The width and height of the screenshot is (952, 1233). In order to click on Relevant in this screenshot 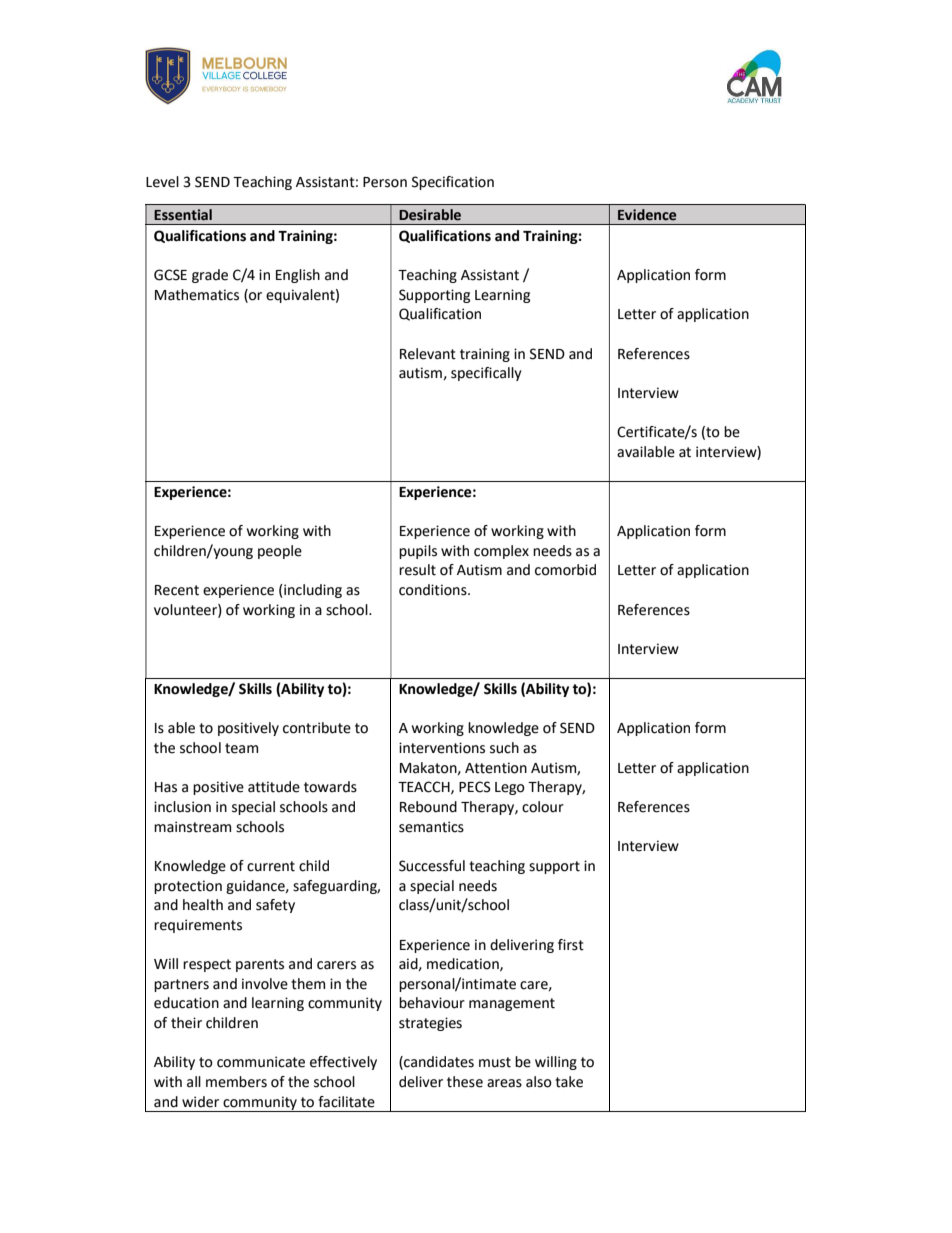, I will do `click(428, 354)`.
